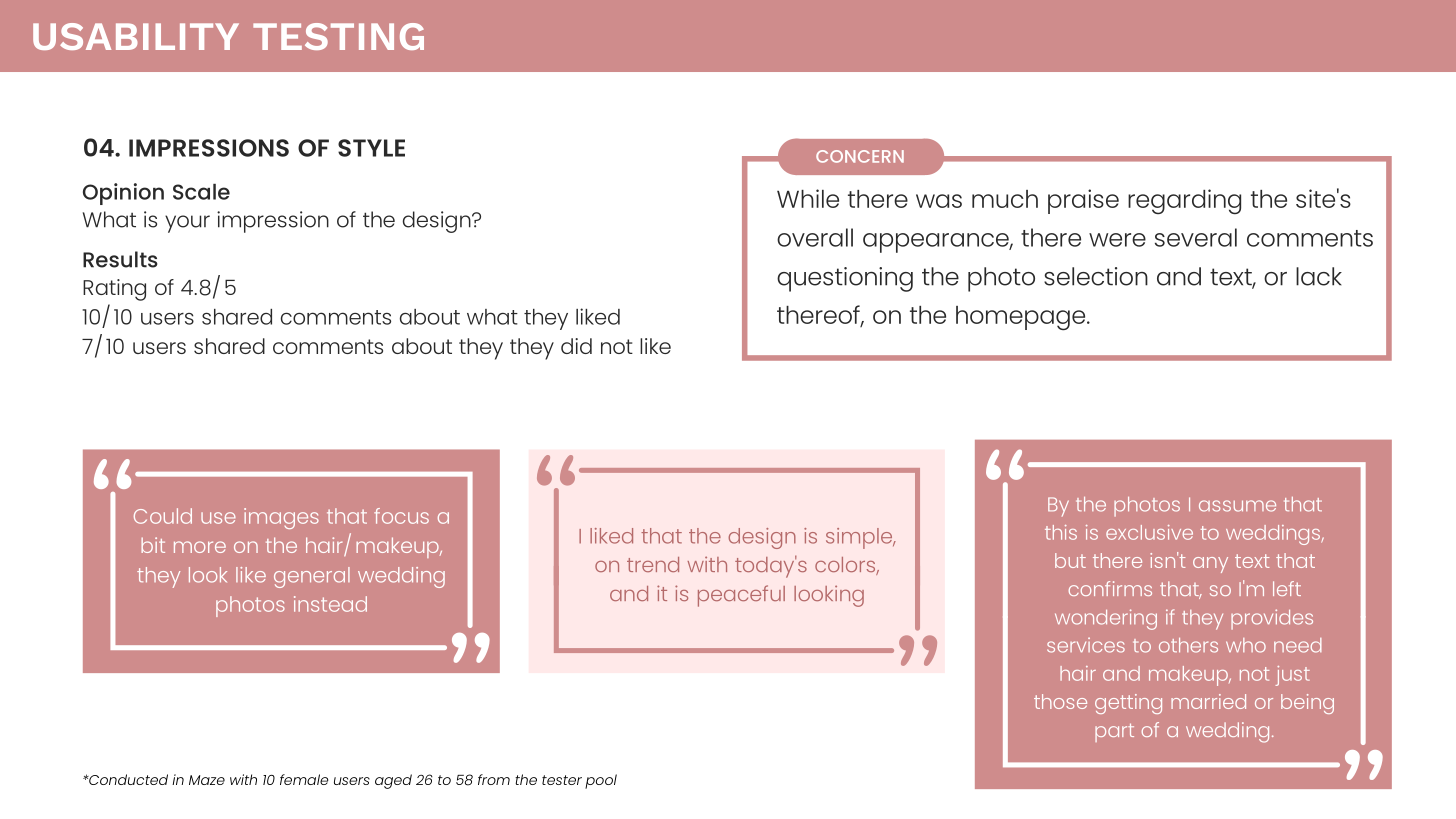 This screenshot has height=819, width=1456. What do you see at coordinates (114, 290) in the screenshot?
I see `Rating` at bounding box center [114, 290].
